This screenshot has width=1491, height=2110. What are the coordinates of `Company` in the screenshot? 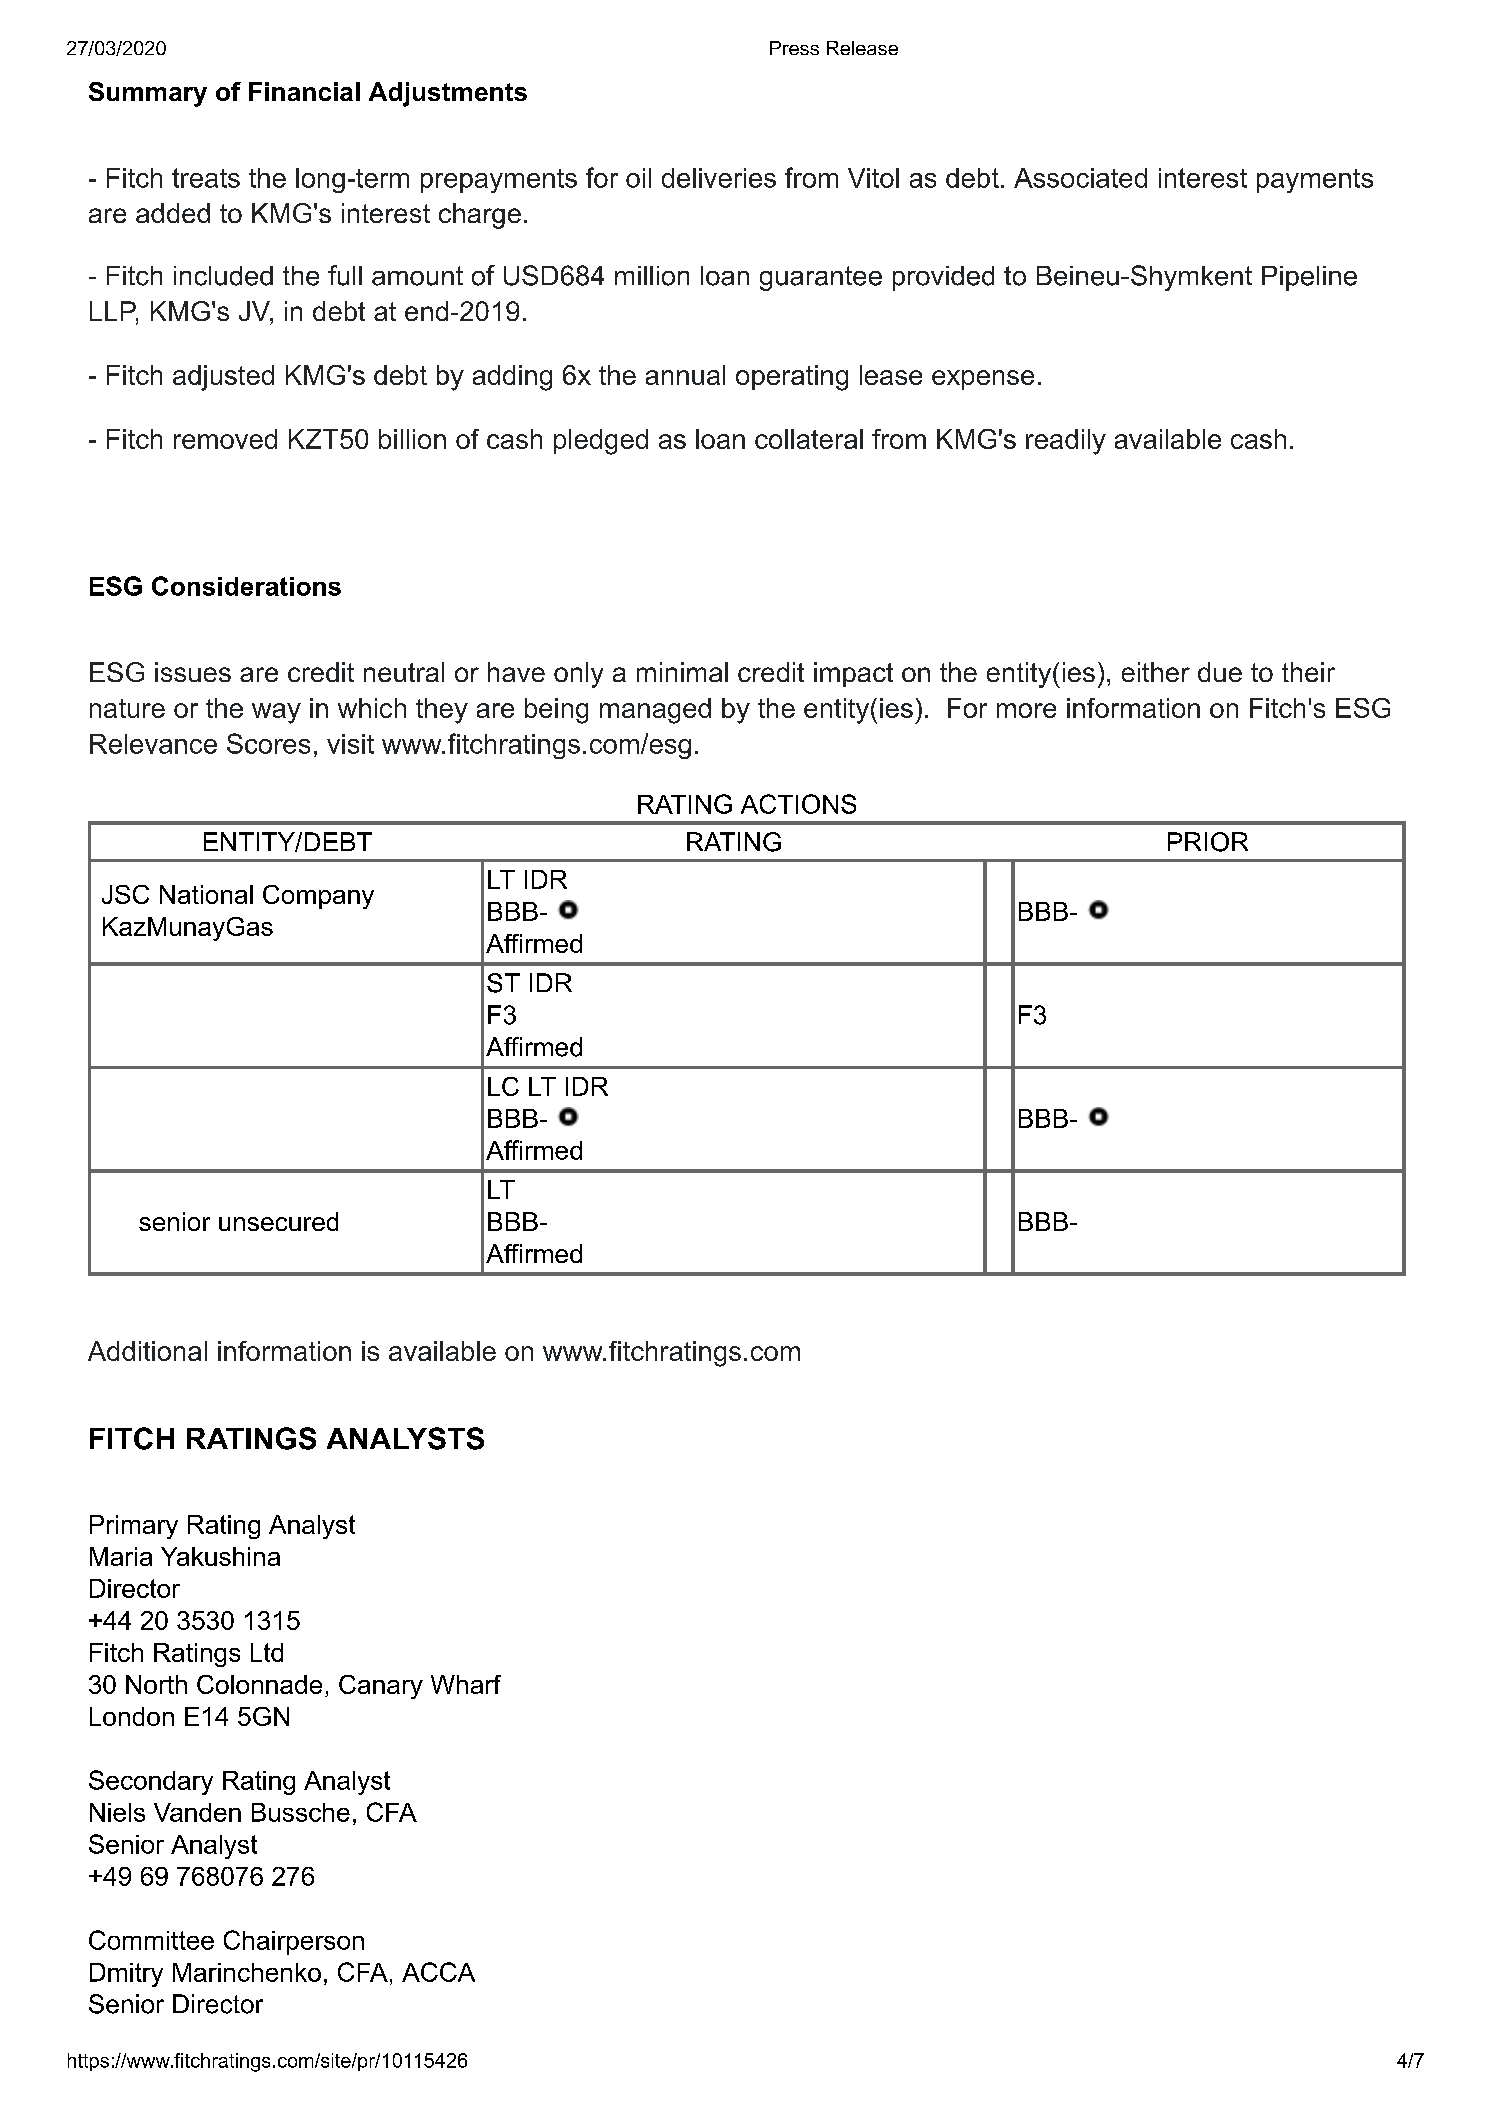 It's located at (318, 897).
